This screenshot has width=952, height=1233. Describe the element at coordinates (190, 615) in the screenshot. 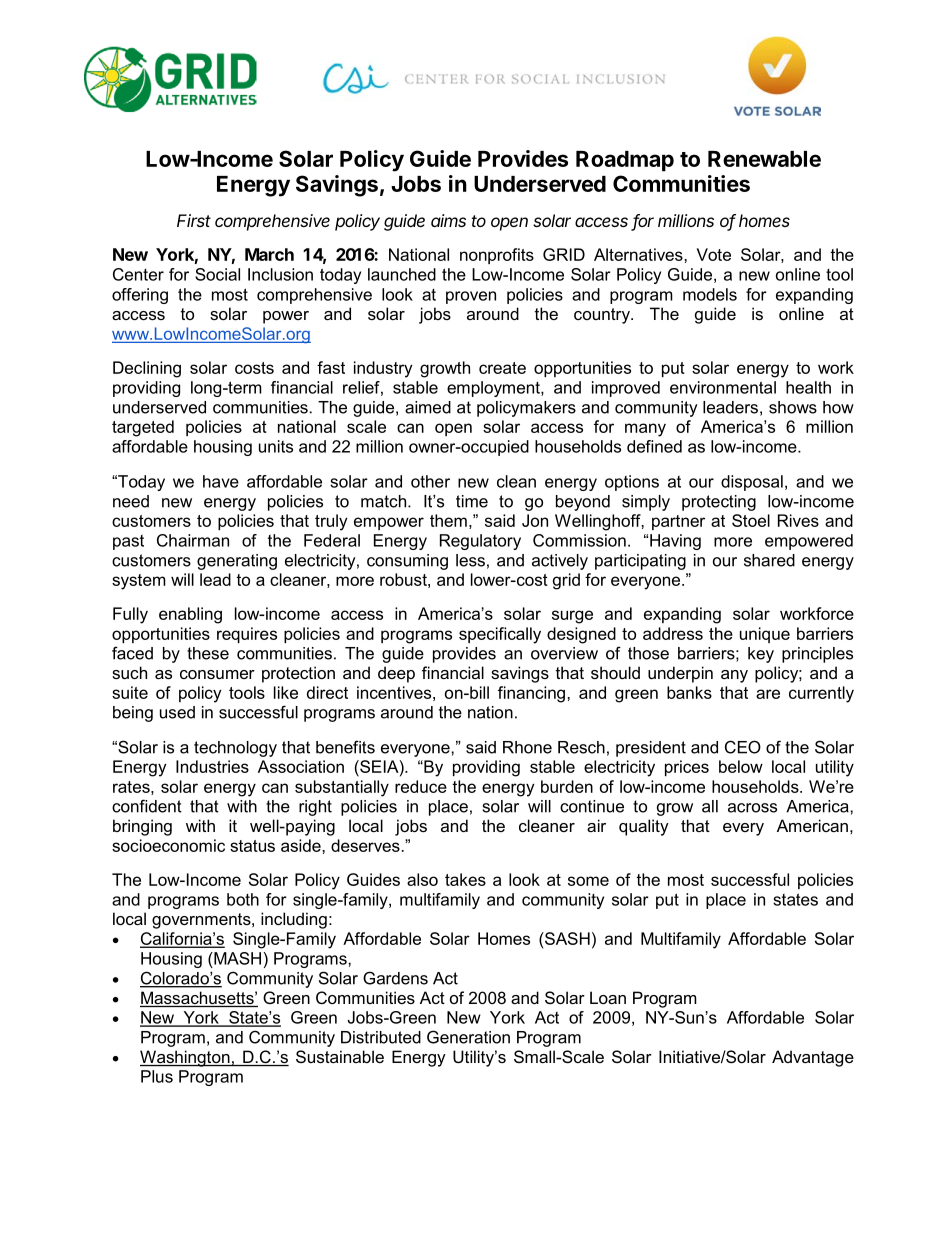

I see `enabling` at that location.
